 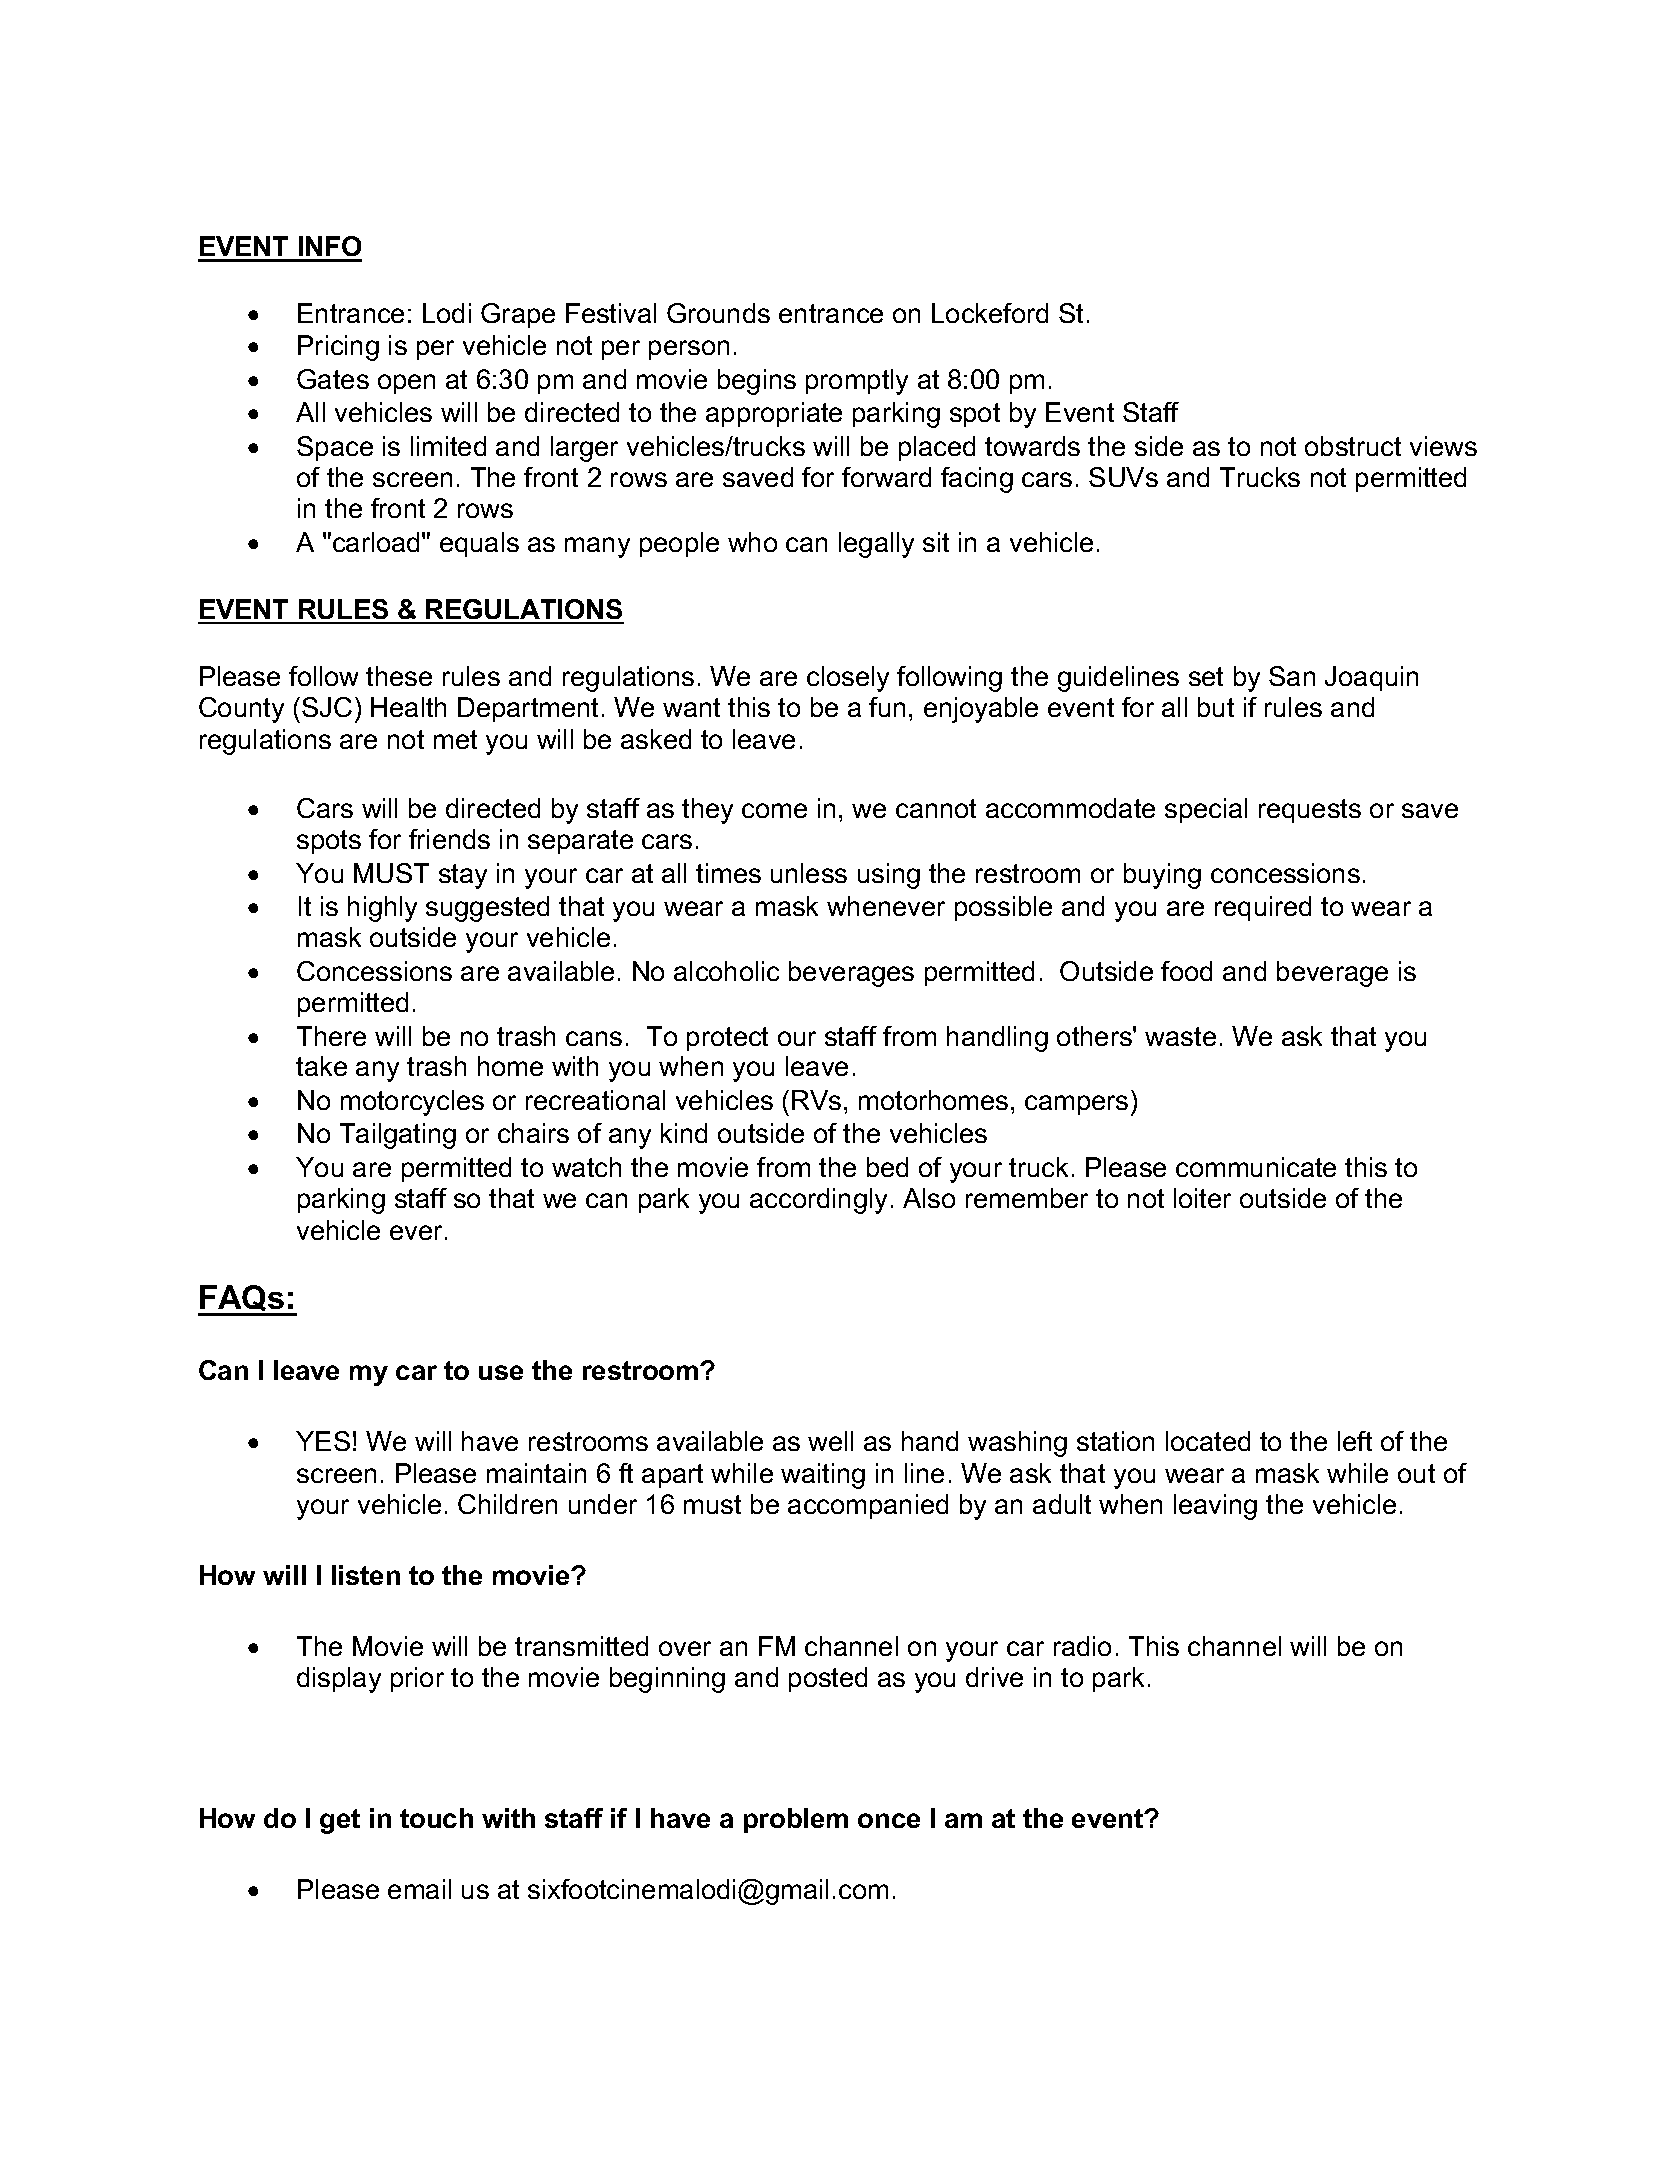 What do you see at coordinates (340, 1821) in the document?
I see `get` at bounding box center [340, 1821].
